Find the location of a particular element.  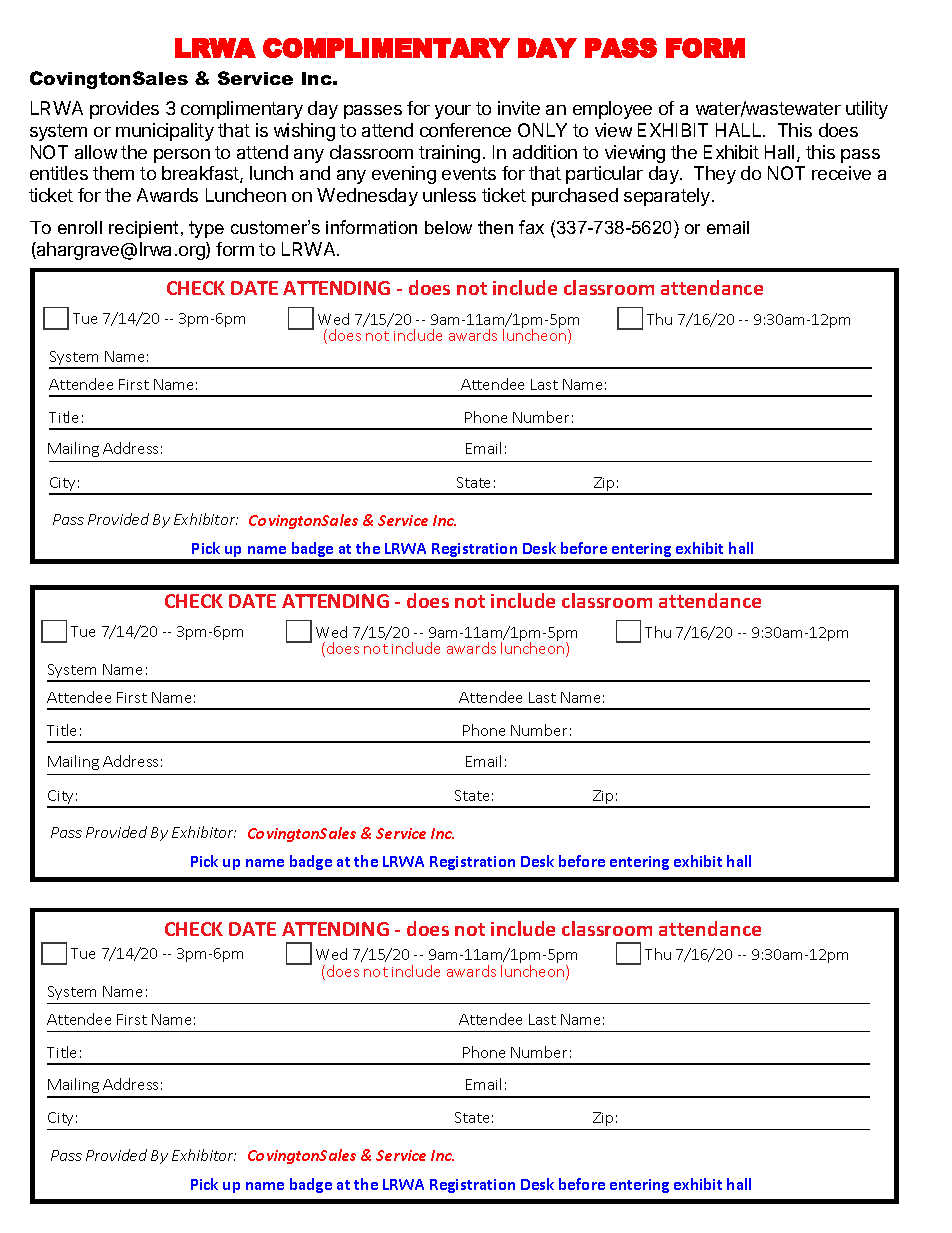

provides is located at coordinates (124, 110).
